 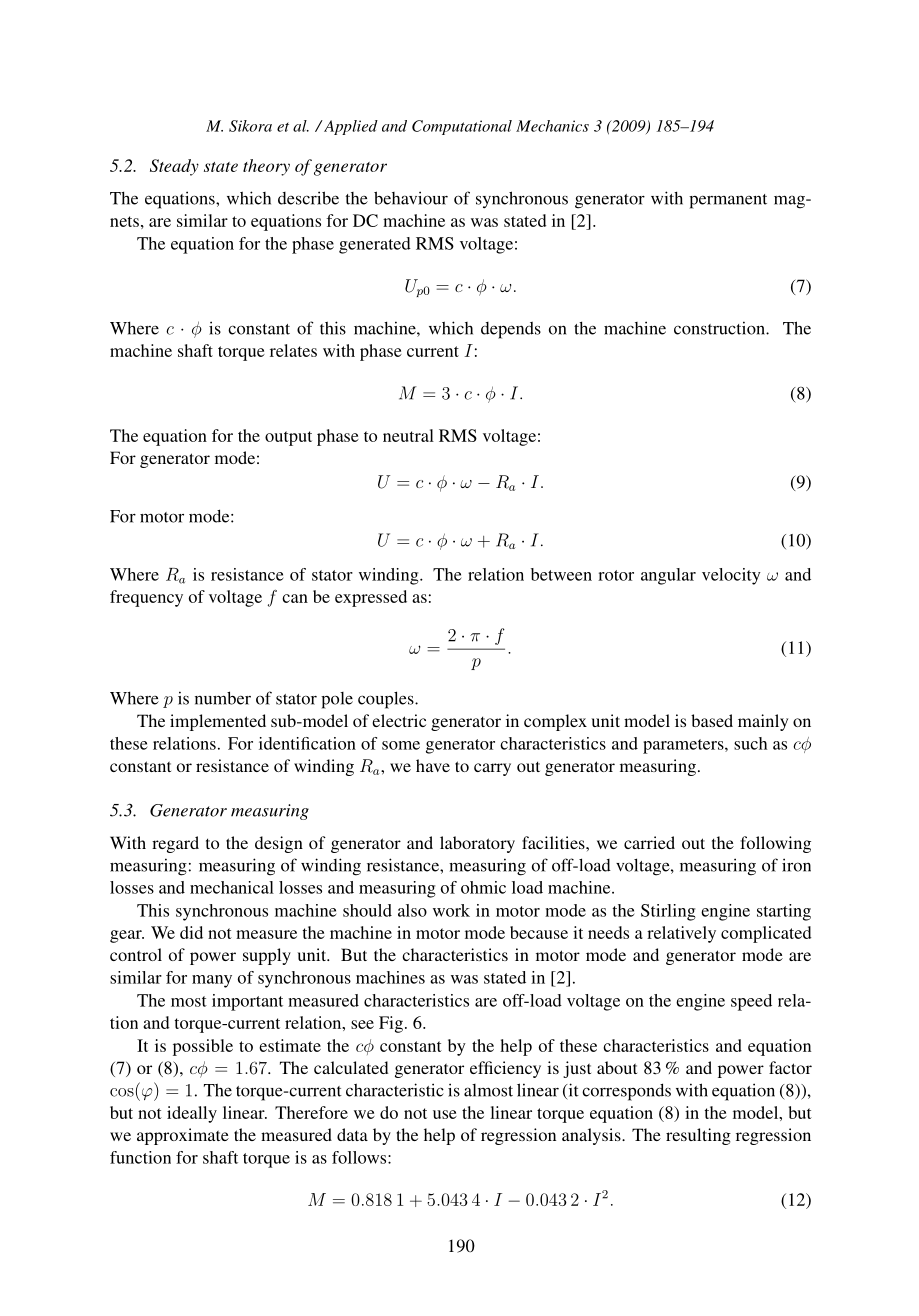 What do you see at coordinates (146, 598) in the screenshot?
I see `frequency` at bounding box center [146, 598].
